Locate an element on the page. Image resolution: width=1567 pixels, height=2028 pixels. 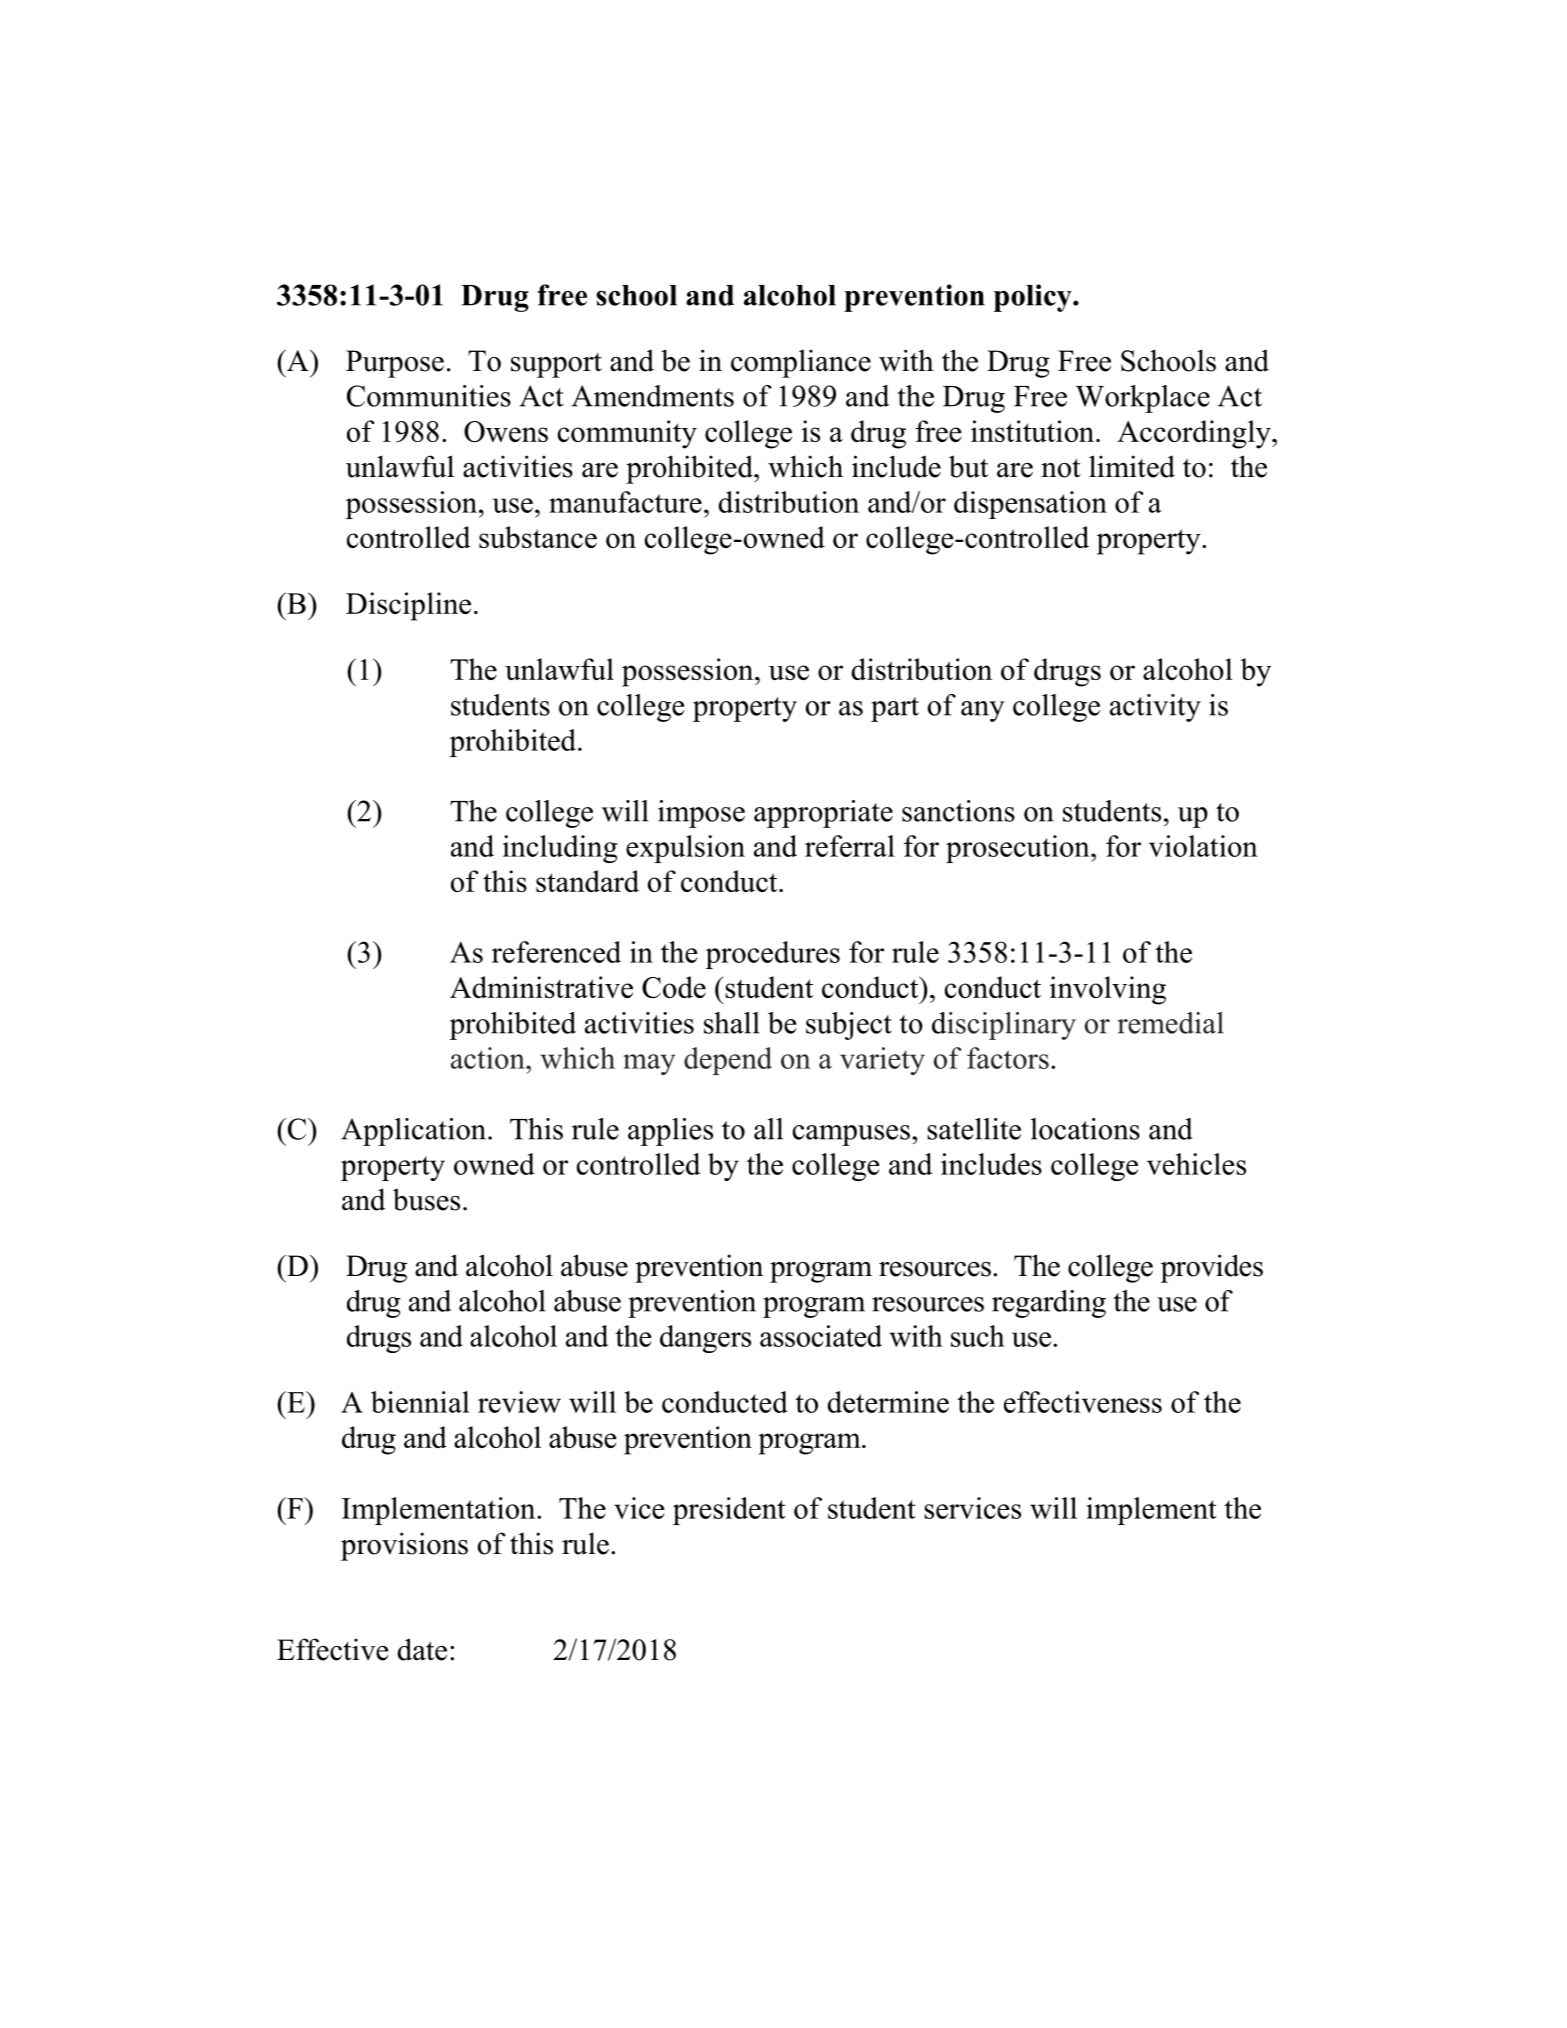
procedures is located at coordinates (773, 955).
